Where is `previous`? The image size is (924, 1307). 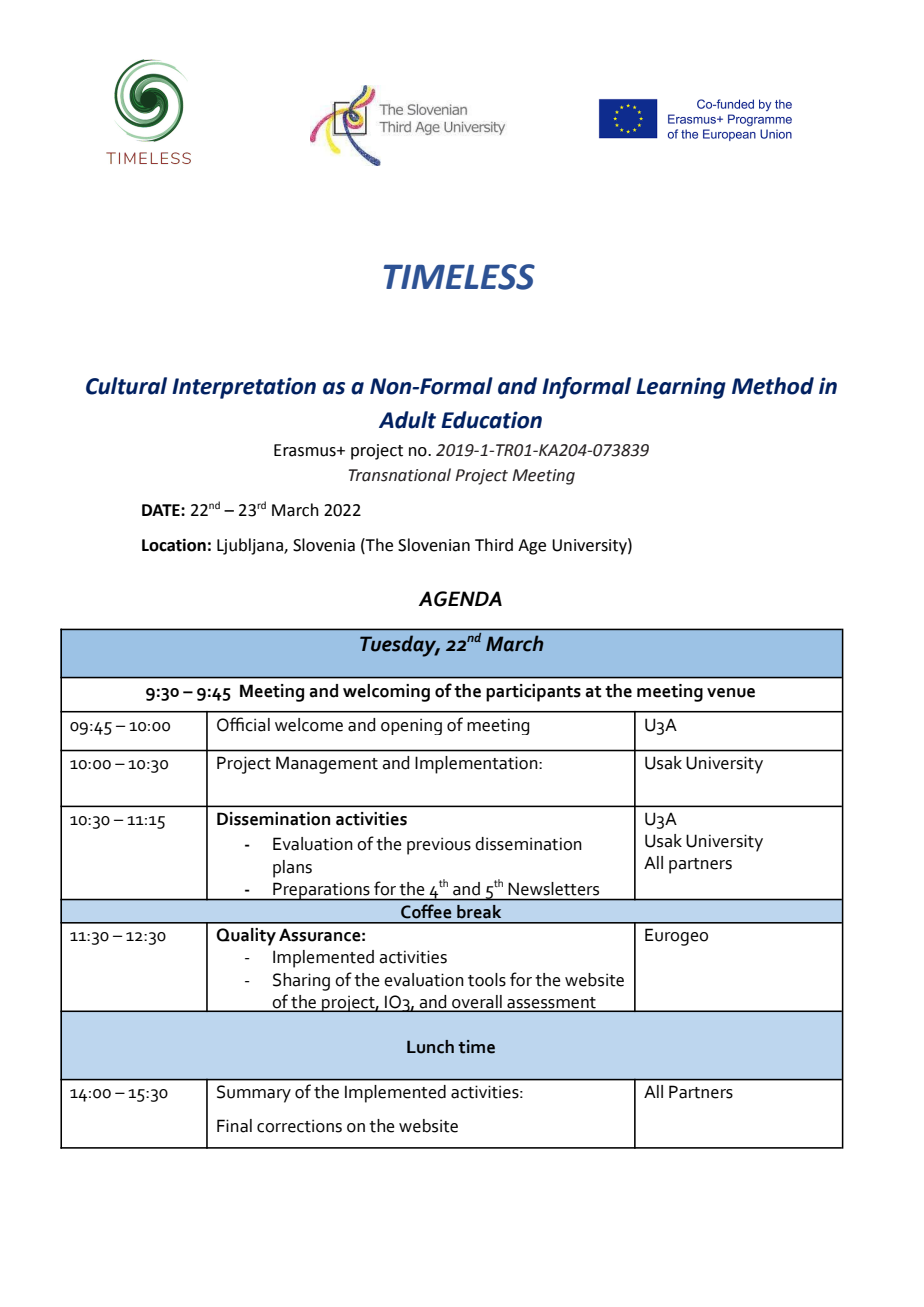 previous is located at coordinates (439, 846).
